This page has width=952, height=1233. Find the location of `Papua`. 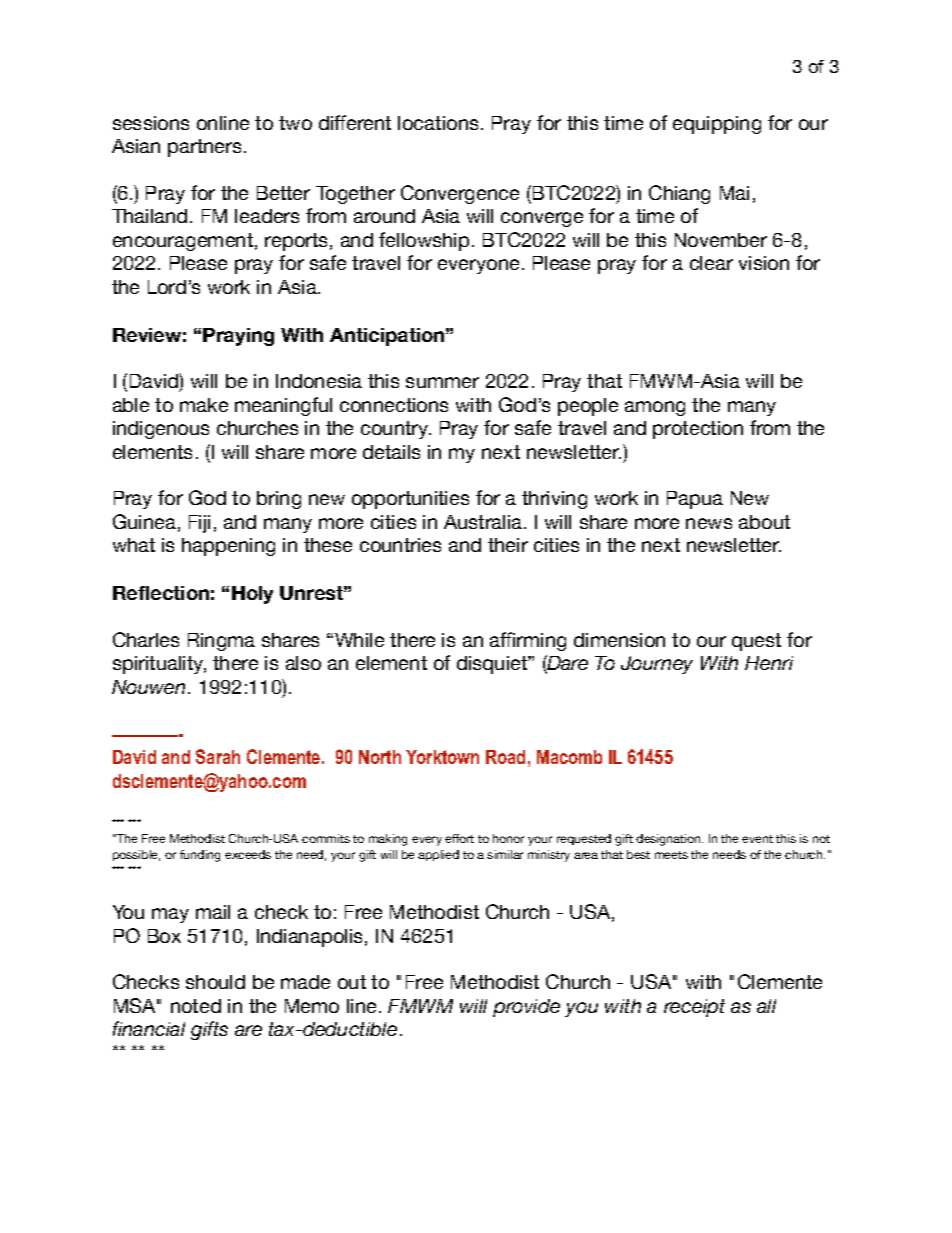

Papua is located at coordinates (695, 500).
